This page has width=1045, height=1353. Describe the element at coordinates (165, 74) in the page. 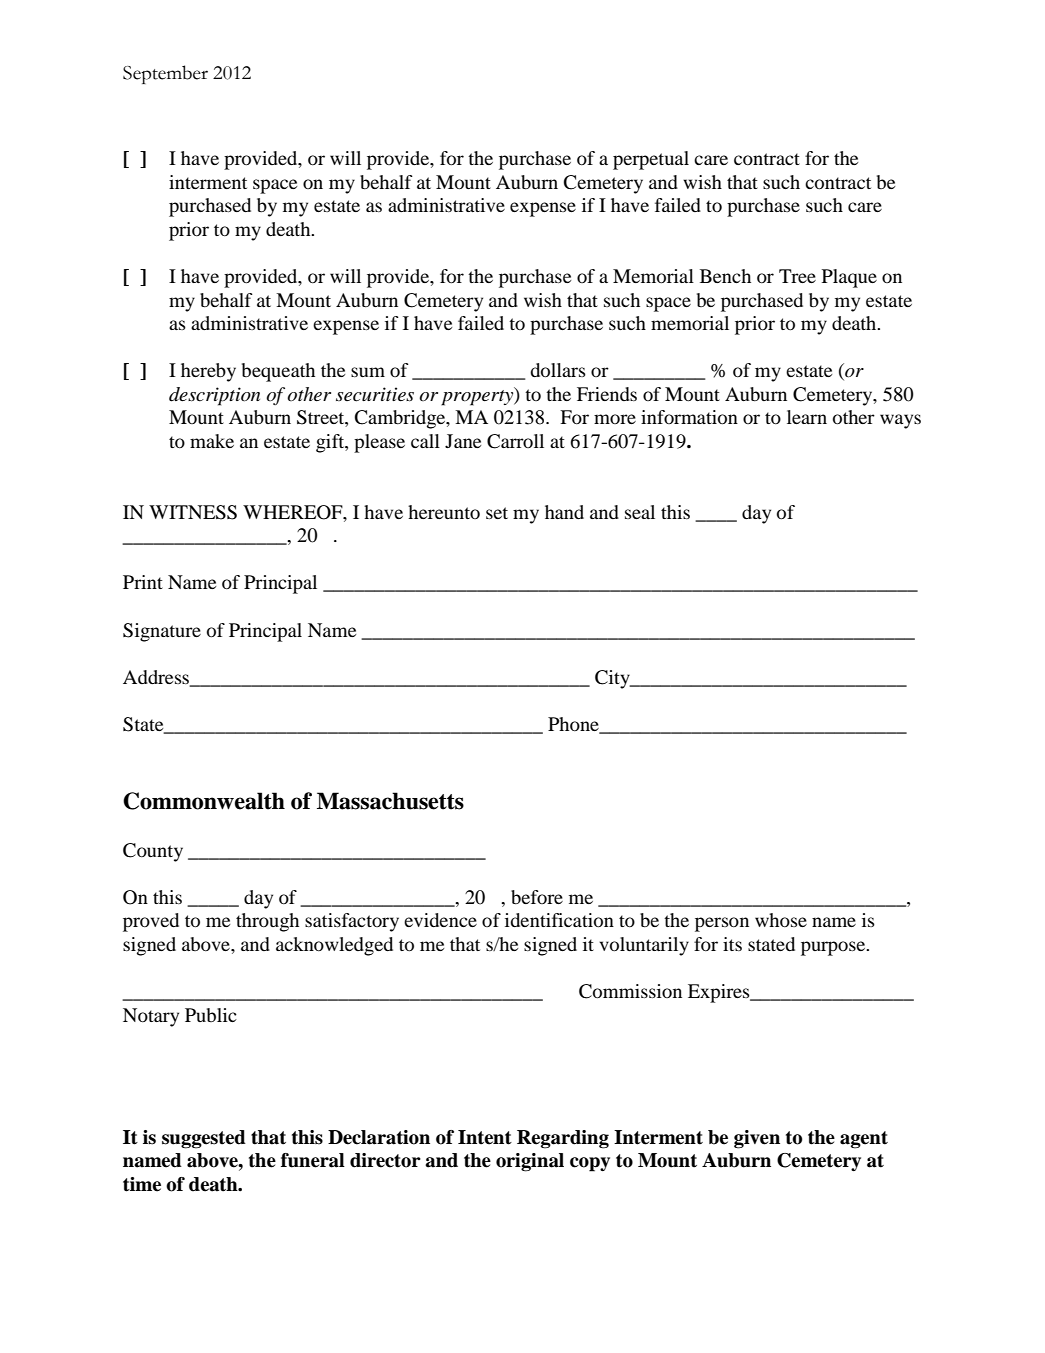

I see `September` at that location.
